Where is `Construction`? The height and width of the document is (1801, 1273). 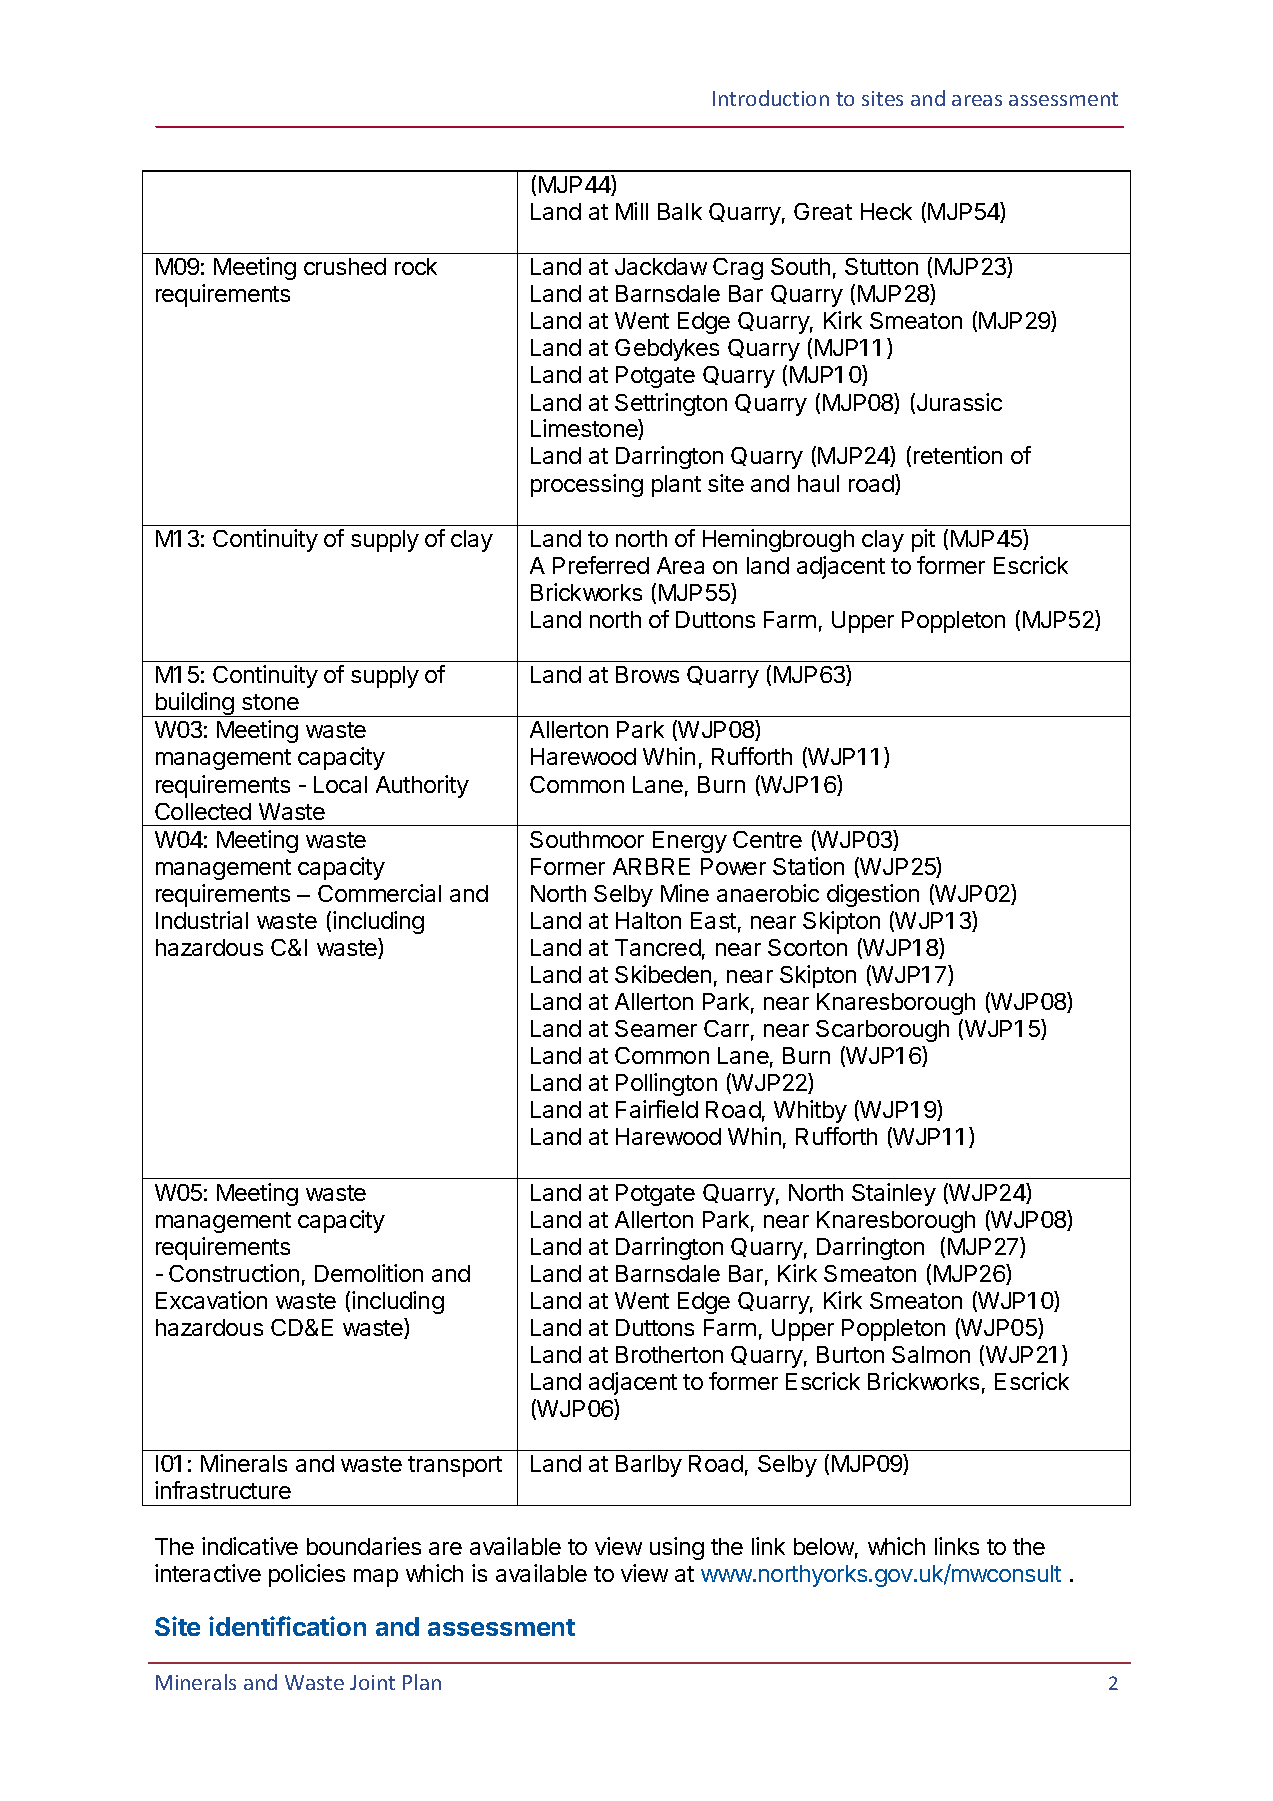
Construction is located at coordinates (234, 1273).
